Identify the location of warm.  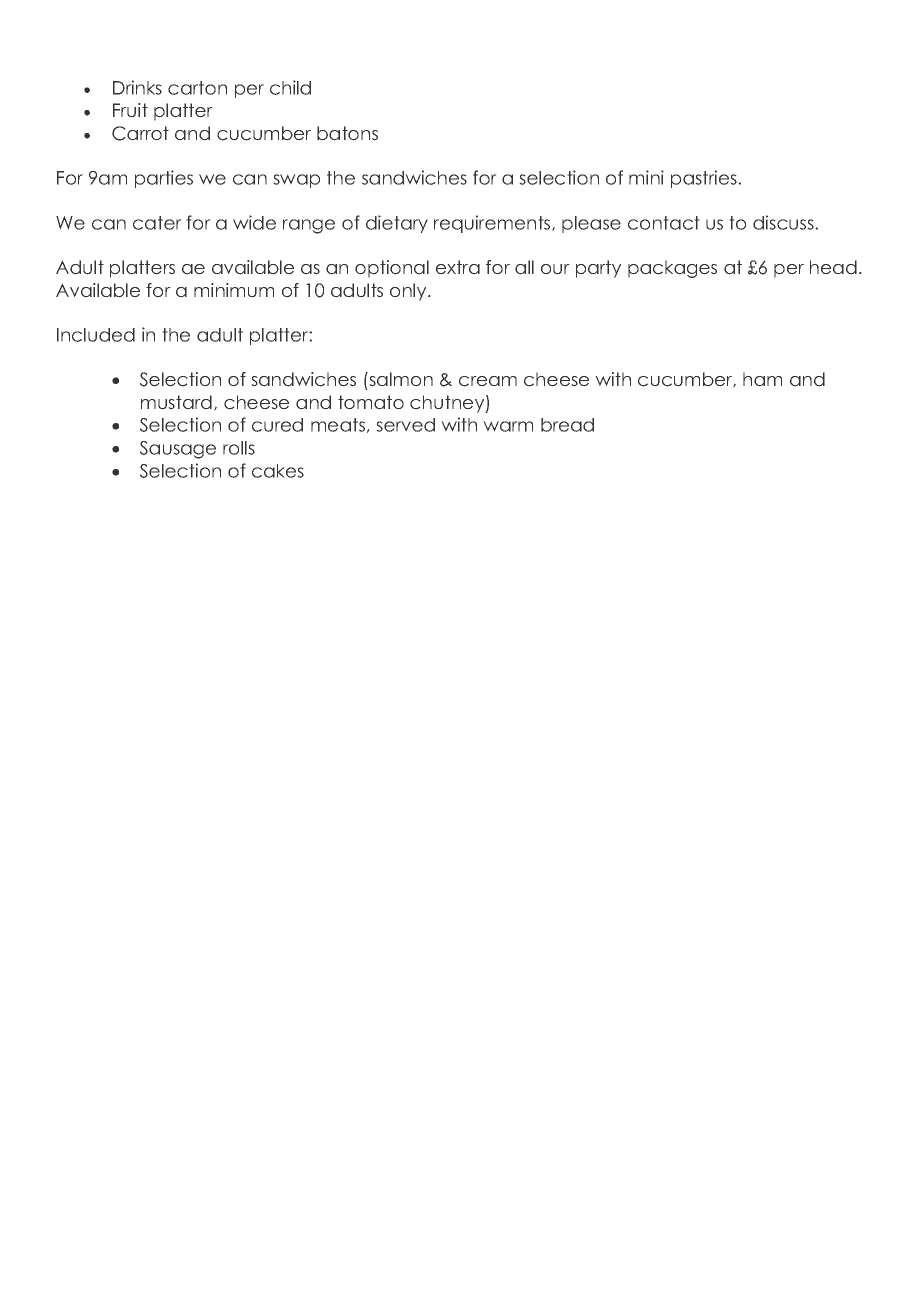
(508, 426).
